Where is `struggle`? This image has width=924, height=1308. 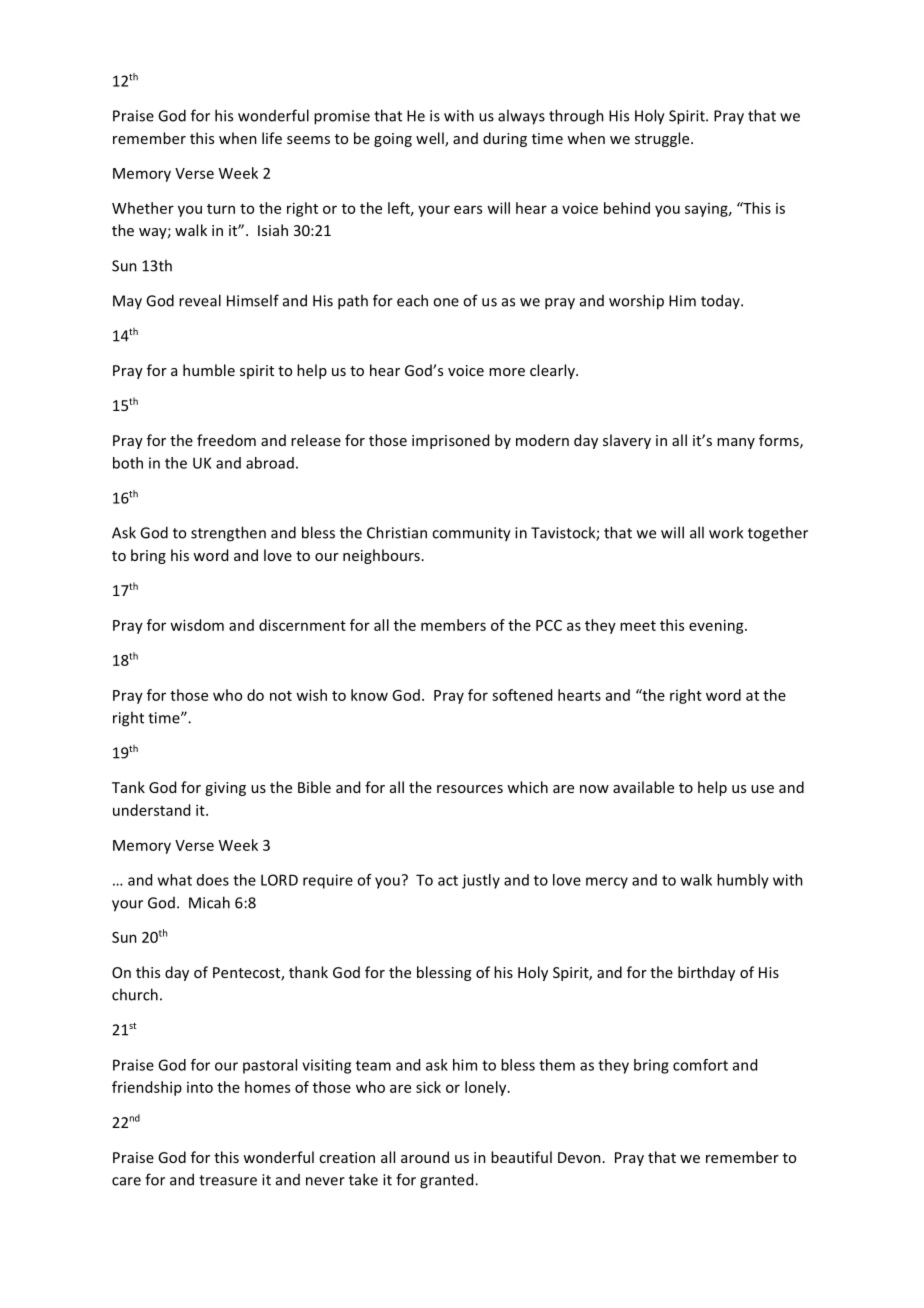 struggle is located at coordinates (663, 139).
